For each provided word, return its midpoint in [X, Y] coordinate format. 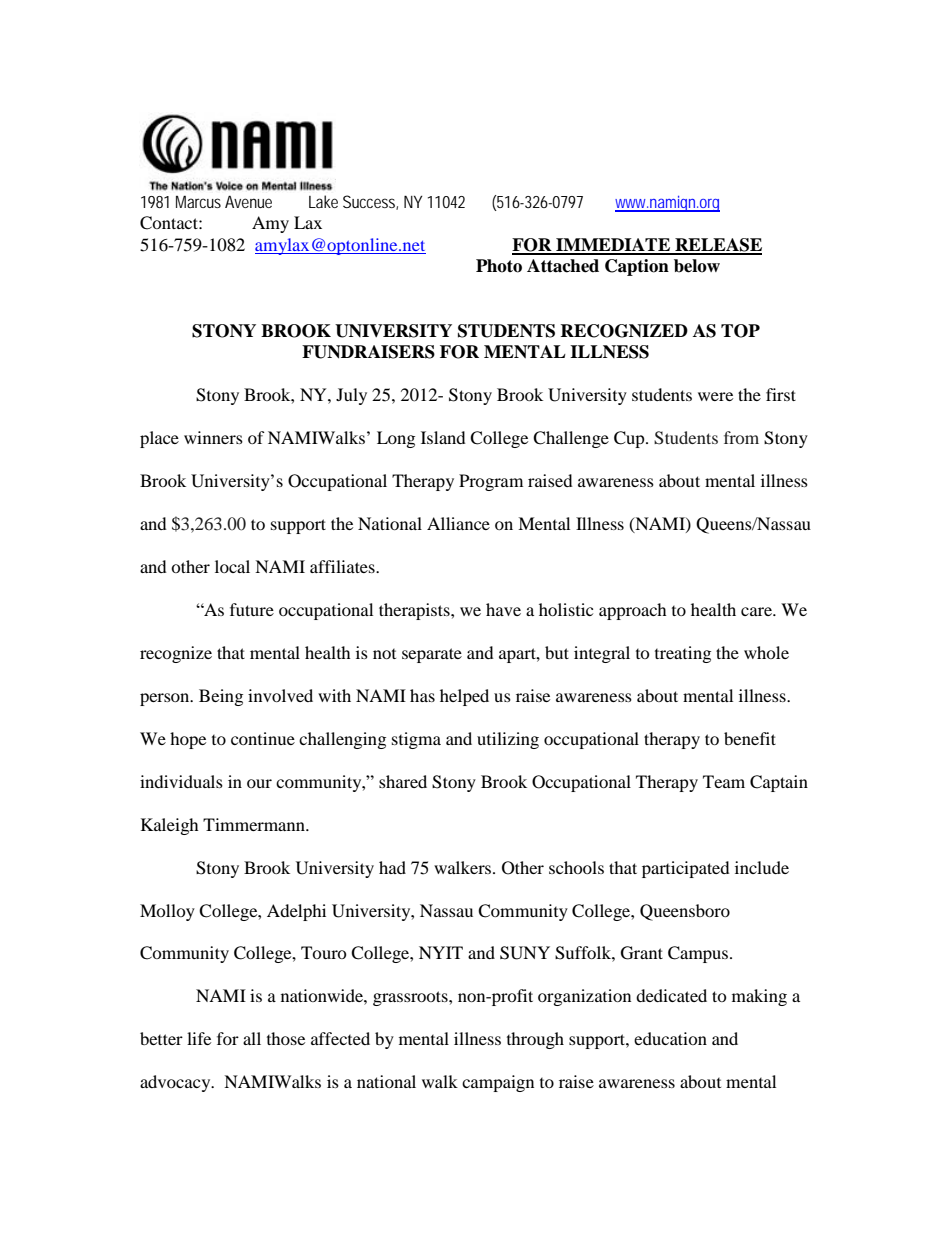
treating [683, 654]
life [199, 1038]
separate [432, 655]
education [670, 1038]
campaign [498, 1083]
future [252, 609]
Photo [499, 266]
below [697, 266]
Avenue [248, 201]
